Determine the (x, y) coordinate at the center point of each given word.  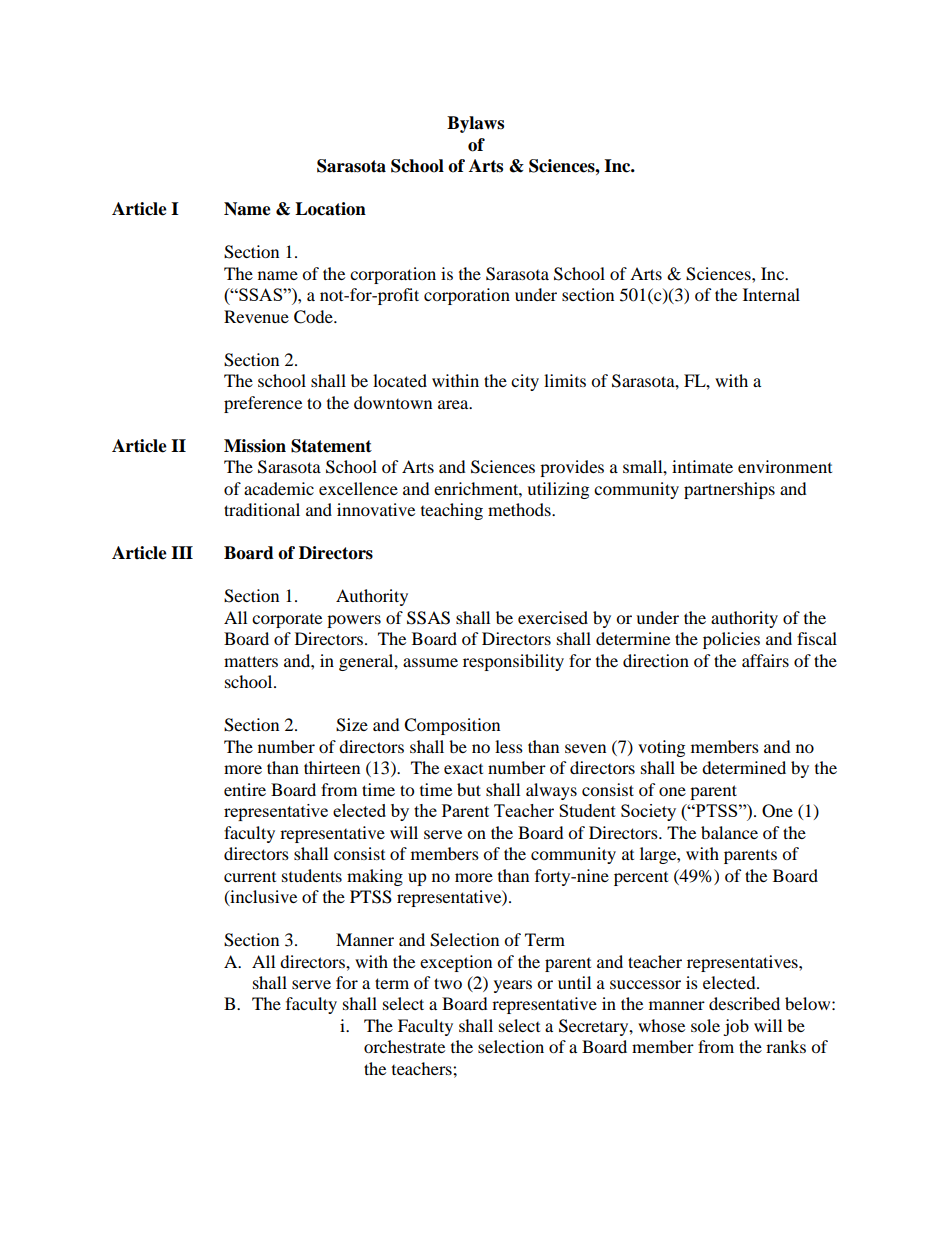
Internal (771, 294)
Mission (255, 446)
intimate (702, 466)
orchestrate (404, 1046)
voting (661, 748)
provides (572, 468)
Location (330, 209)
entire (245, 789)
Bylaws (475, 124)
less (509, 746)
